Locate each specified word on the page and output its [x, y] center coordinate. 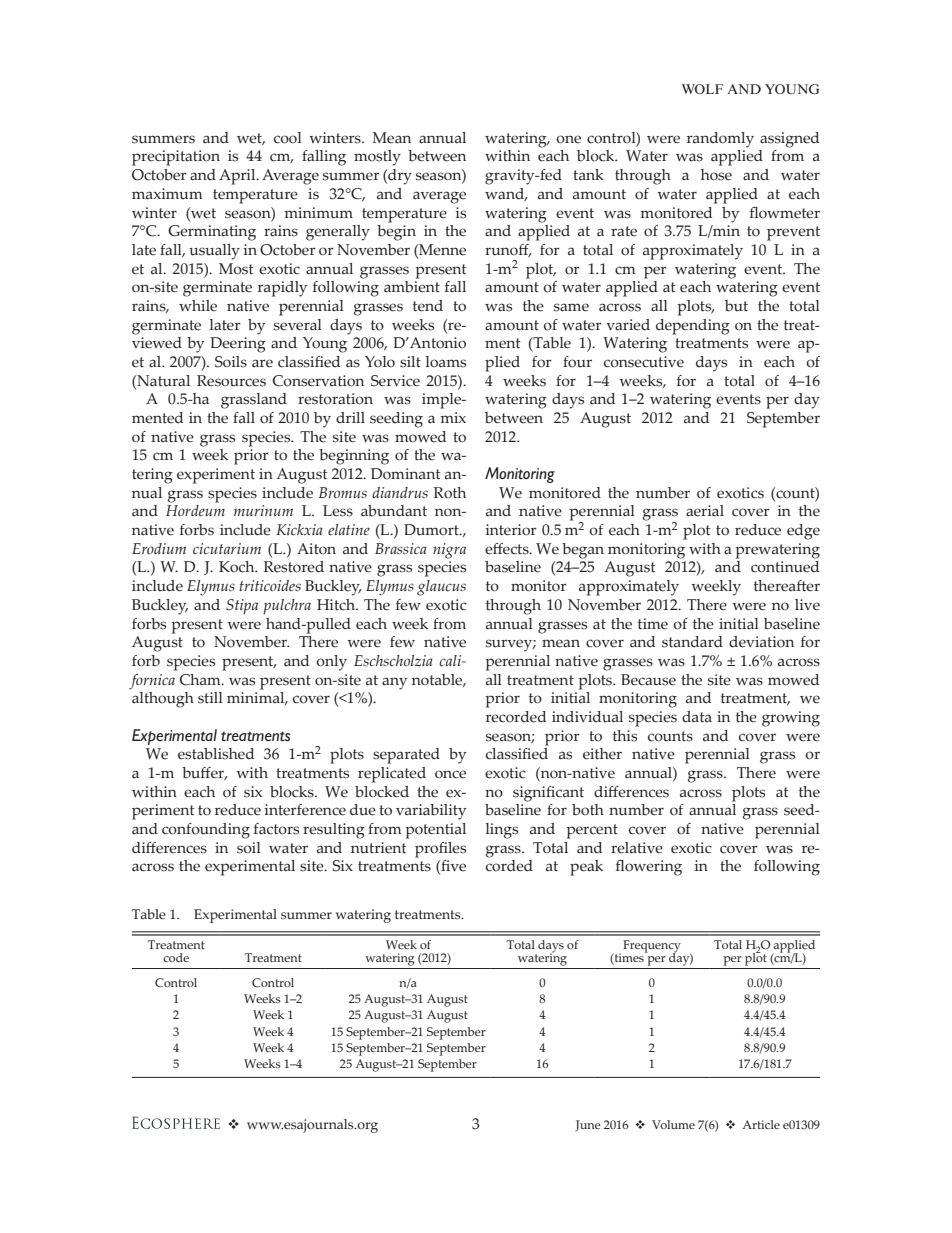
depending [693, 327]
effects [508, 549]
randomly [720, 140]
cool [288, 138]
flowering [649, 868]
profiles [440, 850]
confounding [206, 831]
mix [453, 417]
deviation [761, 642]
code [176, 957]
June [588, 1125]
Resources [231, 381]
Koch [238, 567]
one [568, 139]
